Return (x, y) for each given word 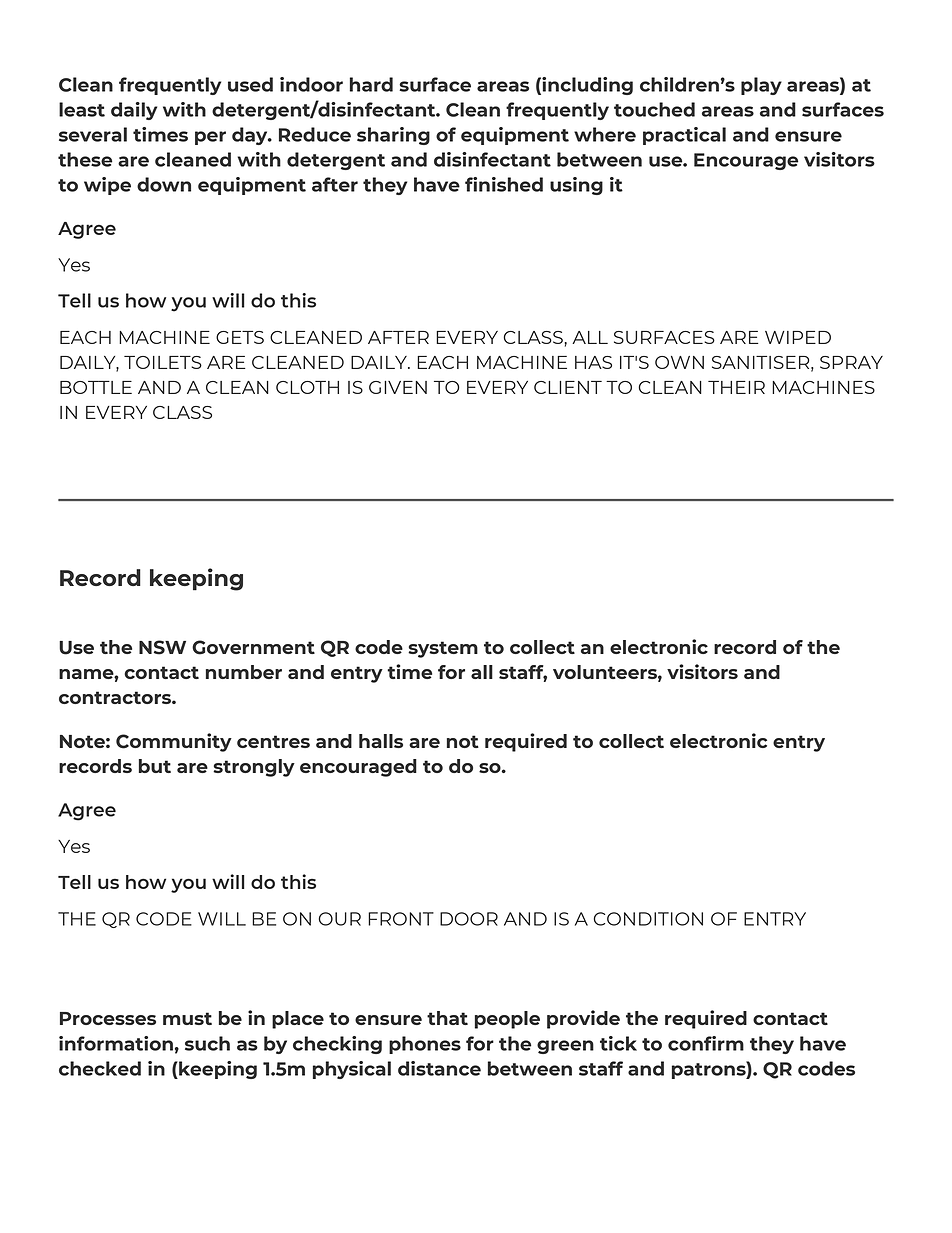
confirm (706, 1043)
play (761, 86)
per (210, 138)
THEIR (736, 387)
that (447, 1018)
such (207, 1043)
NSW (162, 647)
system (443, 649)
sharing (393, 136)
